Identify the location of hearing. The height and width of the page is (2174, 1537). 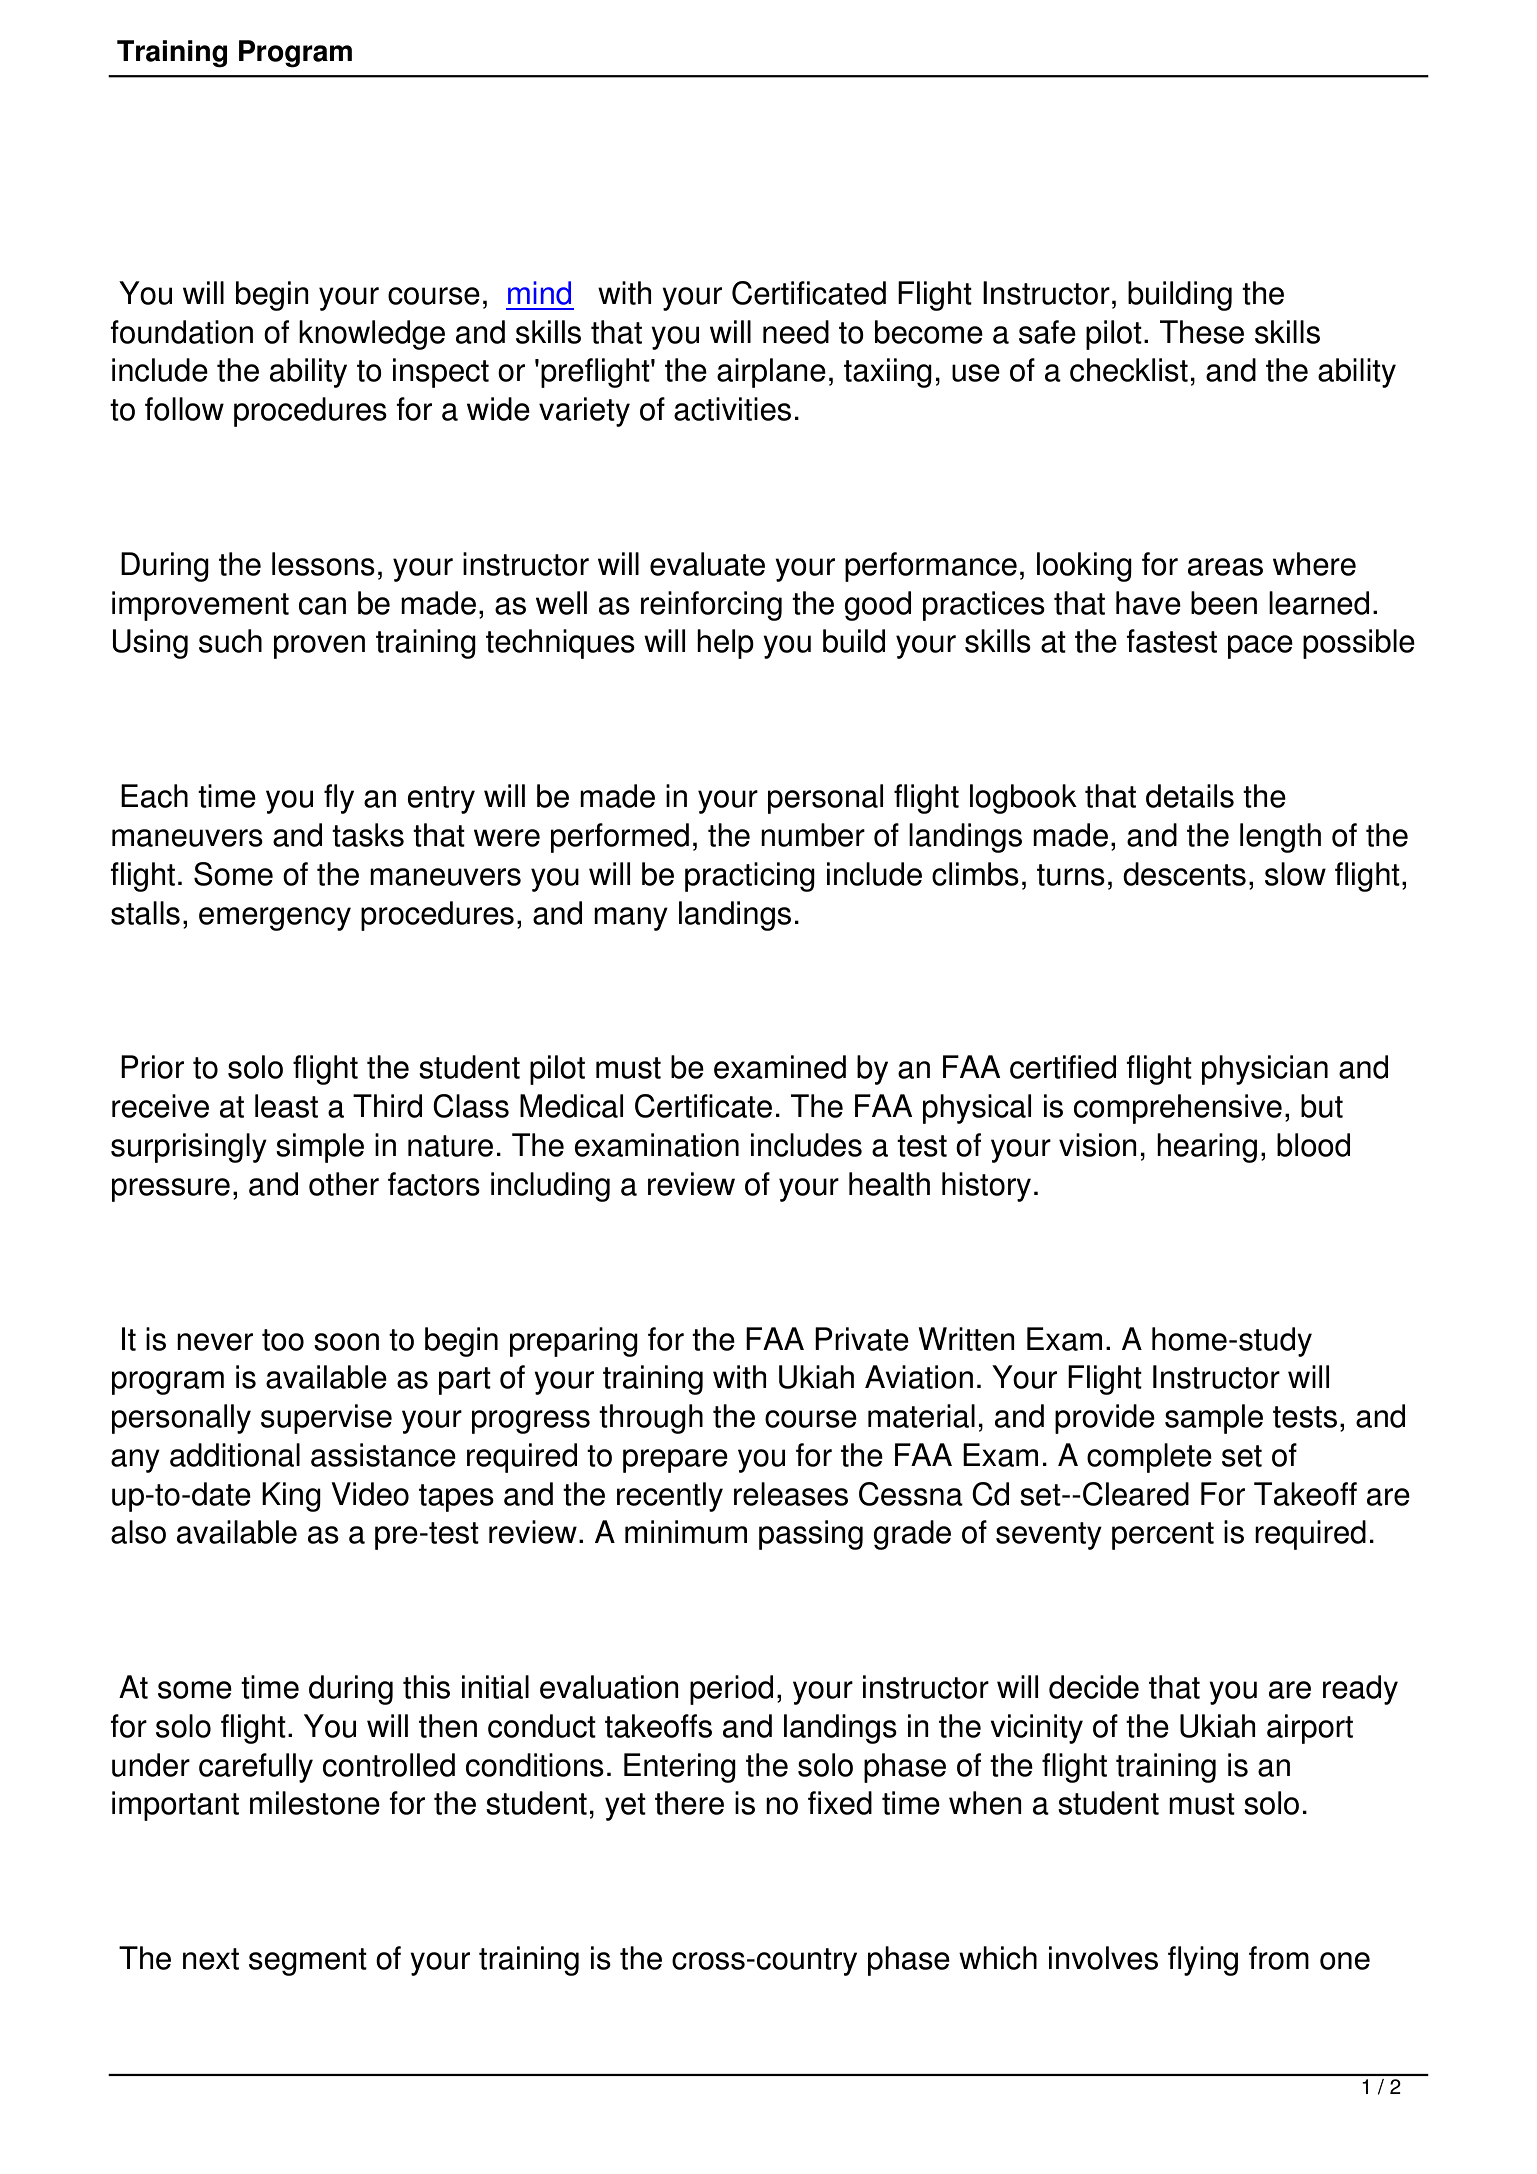
(1207, 1148).
